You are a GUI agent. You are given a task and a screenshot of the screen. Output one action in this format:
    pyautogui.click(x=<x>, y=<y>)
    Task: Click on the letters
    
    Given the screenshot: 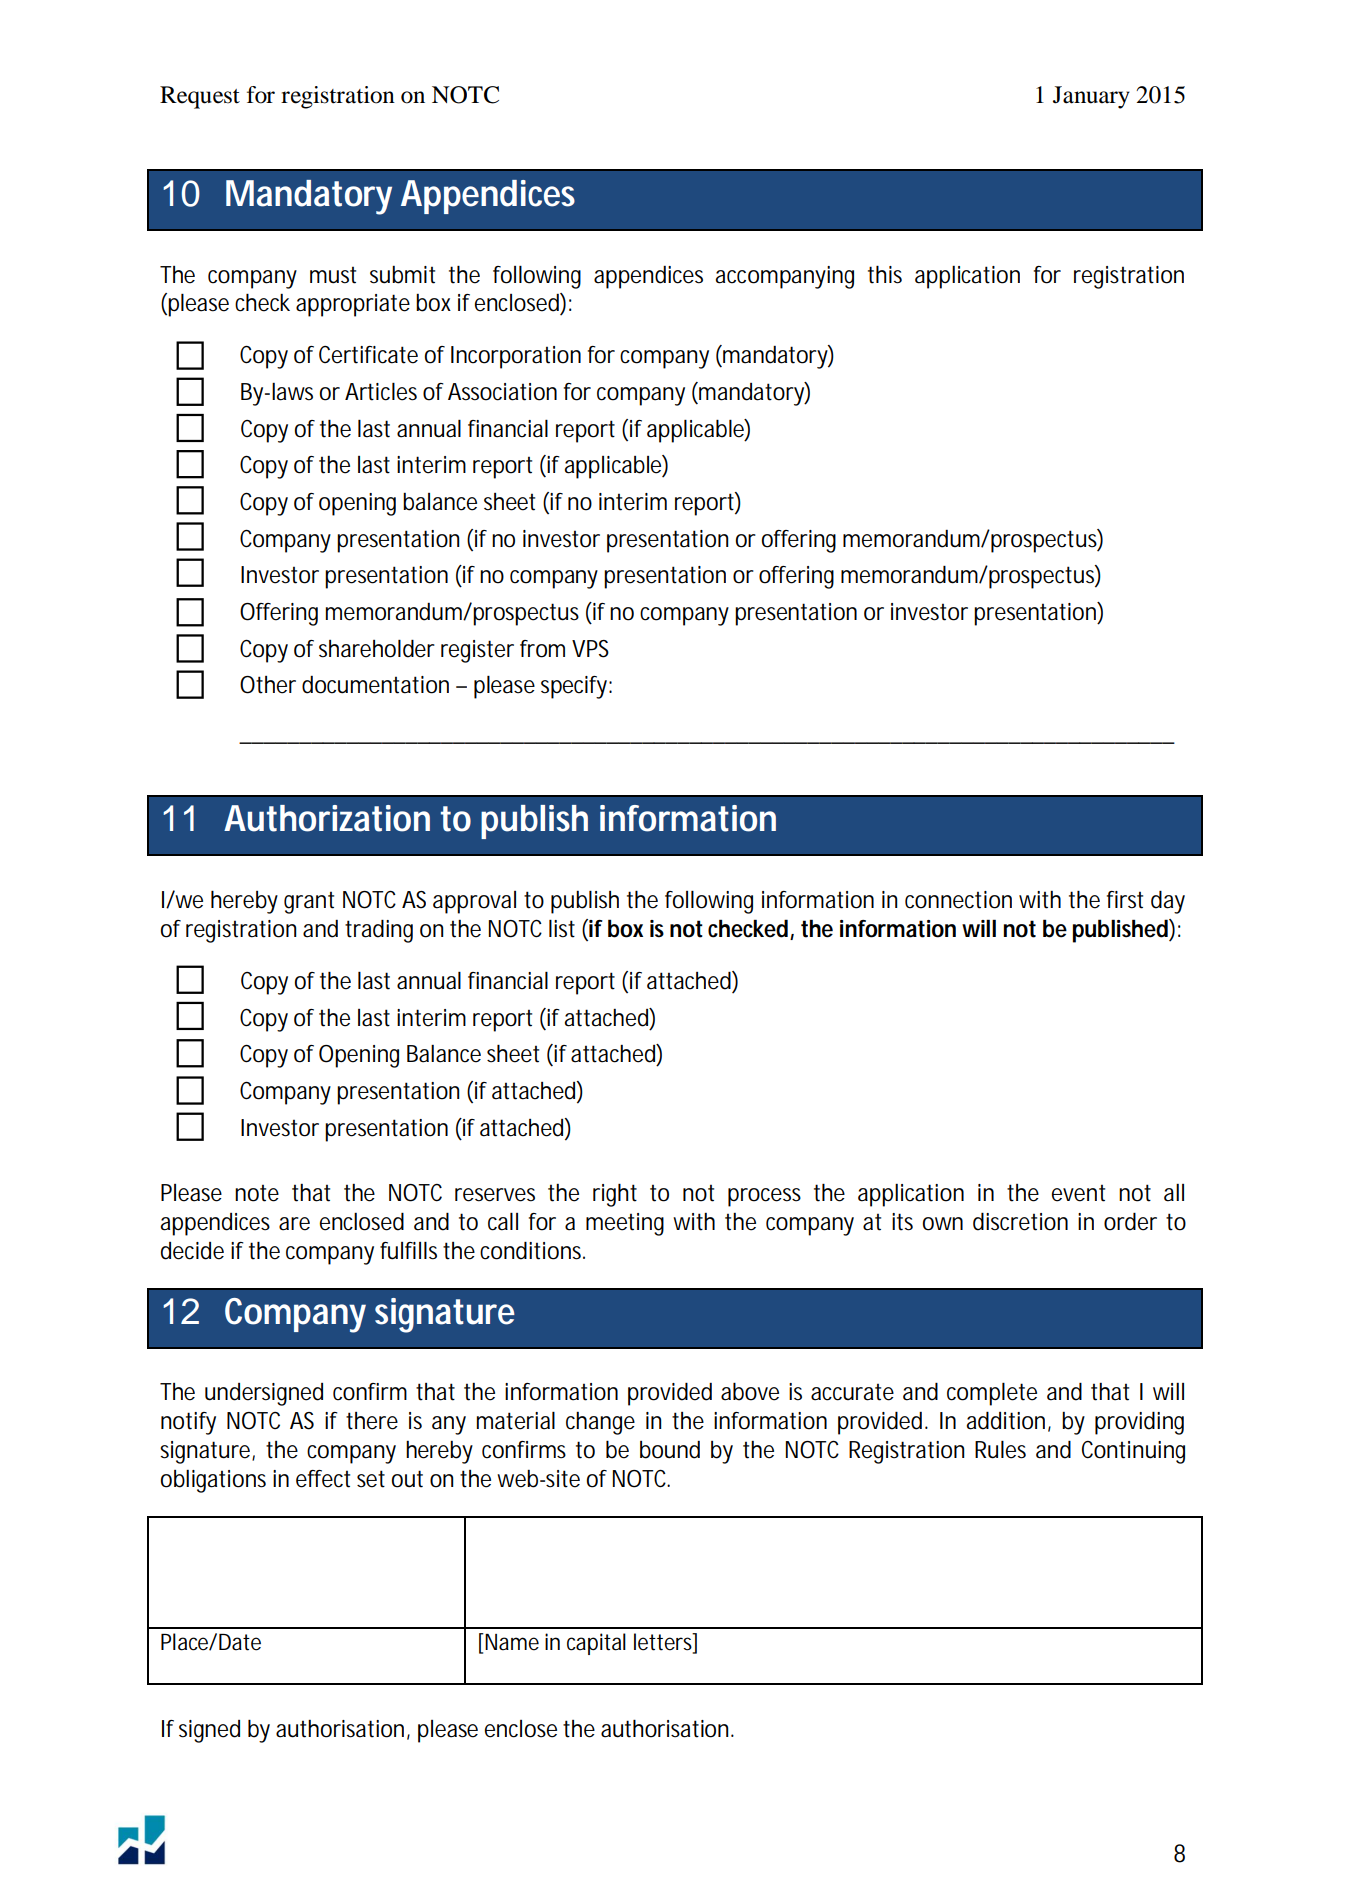 What is the action you would take?
    pyautogui.click(x=663, y=1643)
